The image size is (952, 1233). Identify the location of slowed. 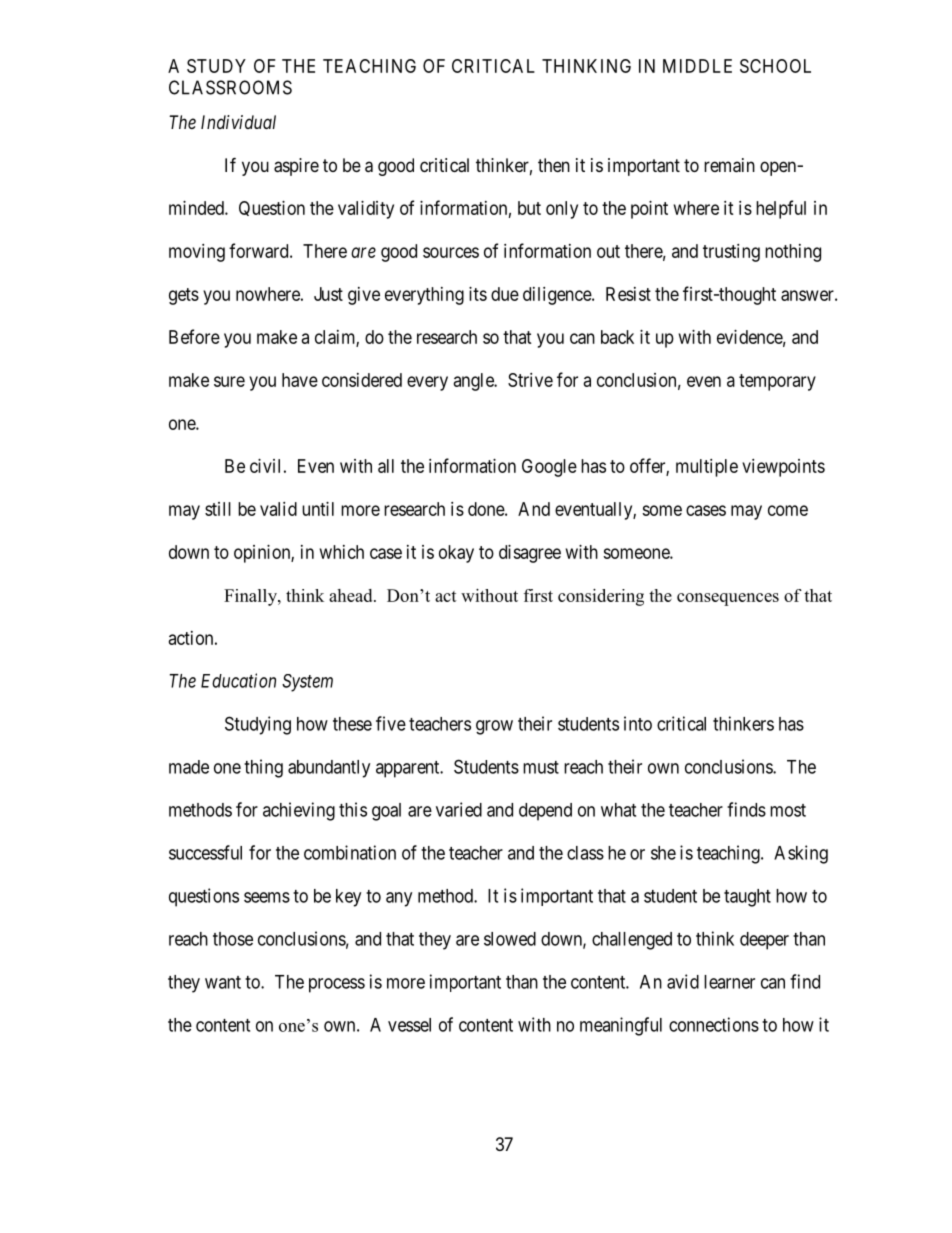
(510, 939).
